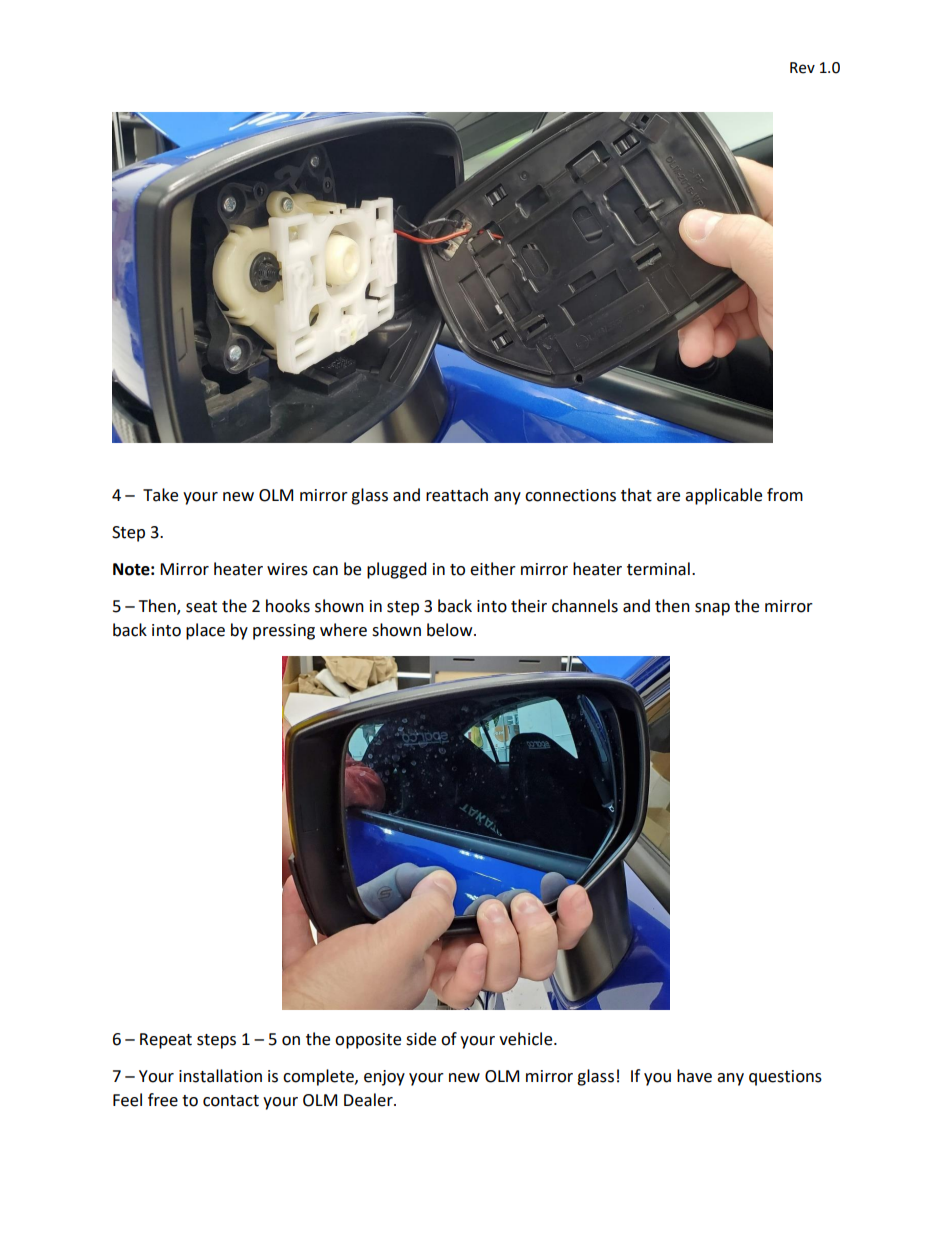  Describe the element at coordinates (694, 1076) in the image. I see `have` at that location.
